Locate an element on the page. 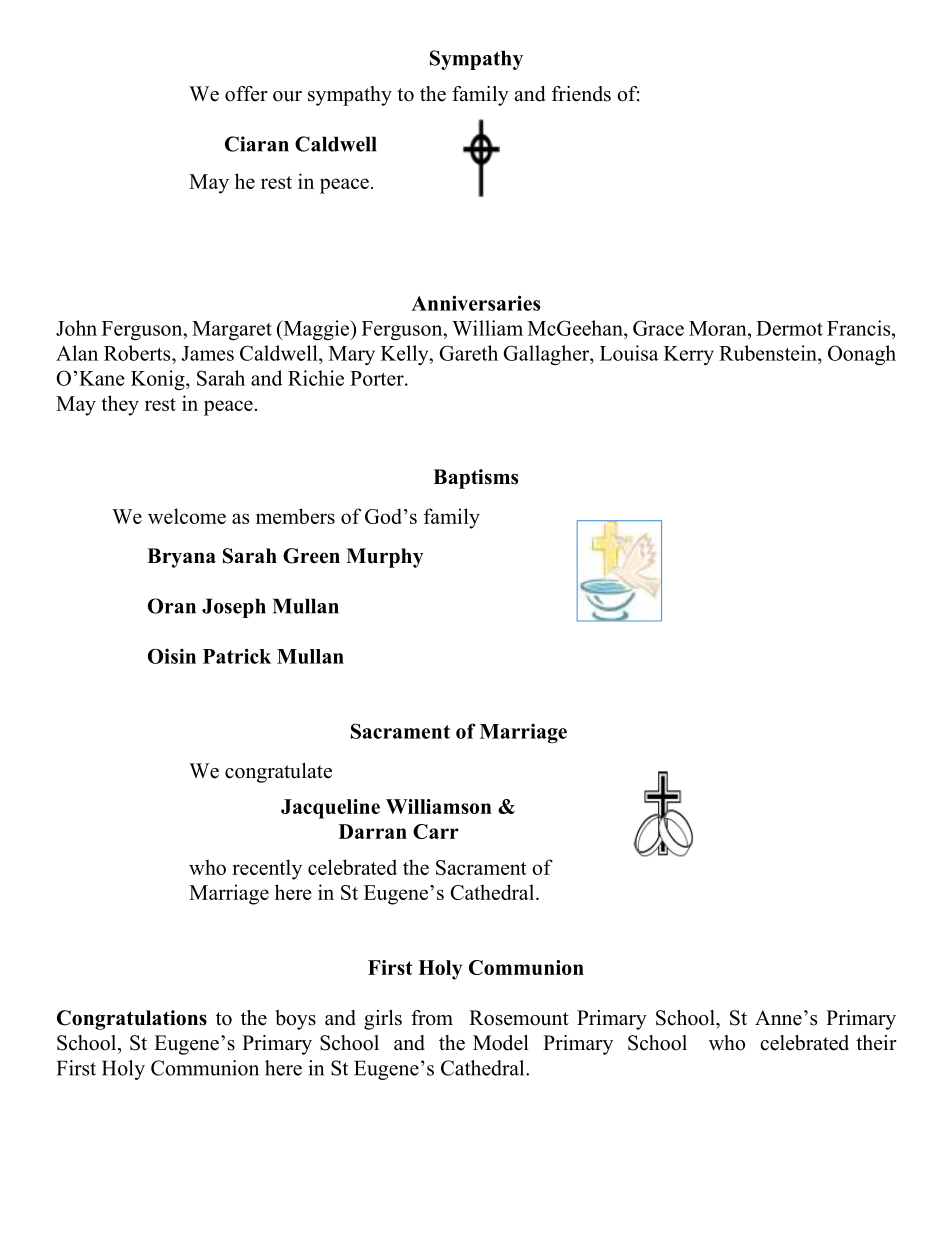 The width and height of the page is (952, 1233). Kerry is located at coordinates (689, 355).
